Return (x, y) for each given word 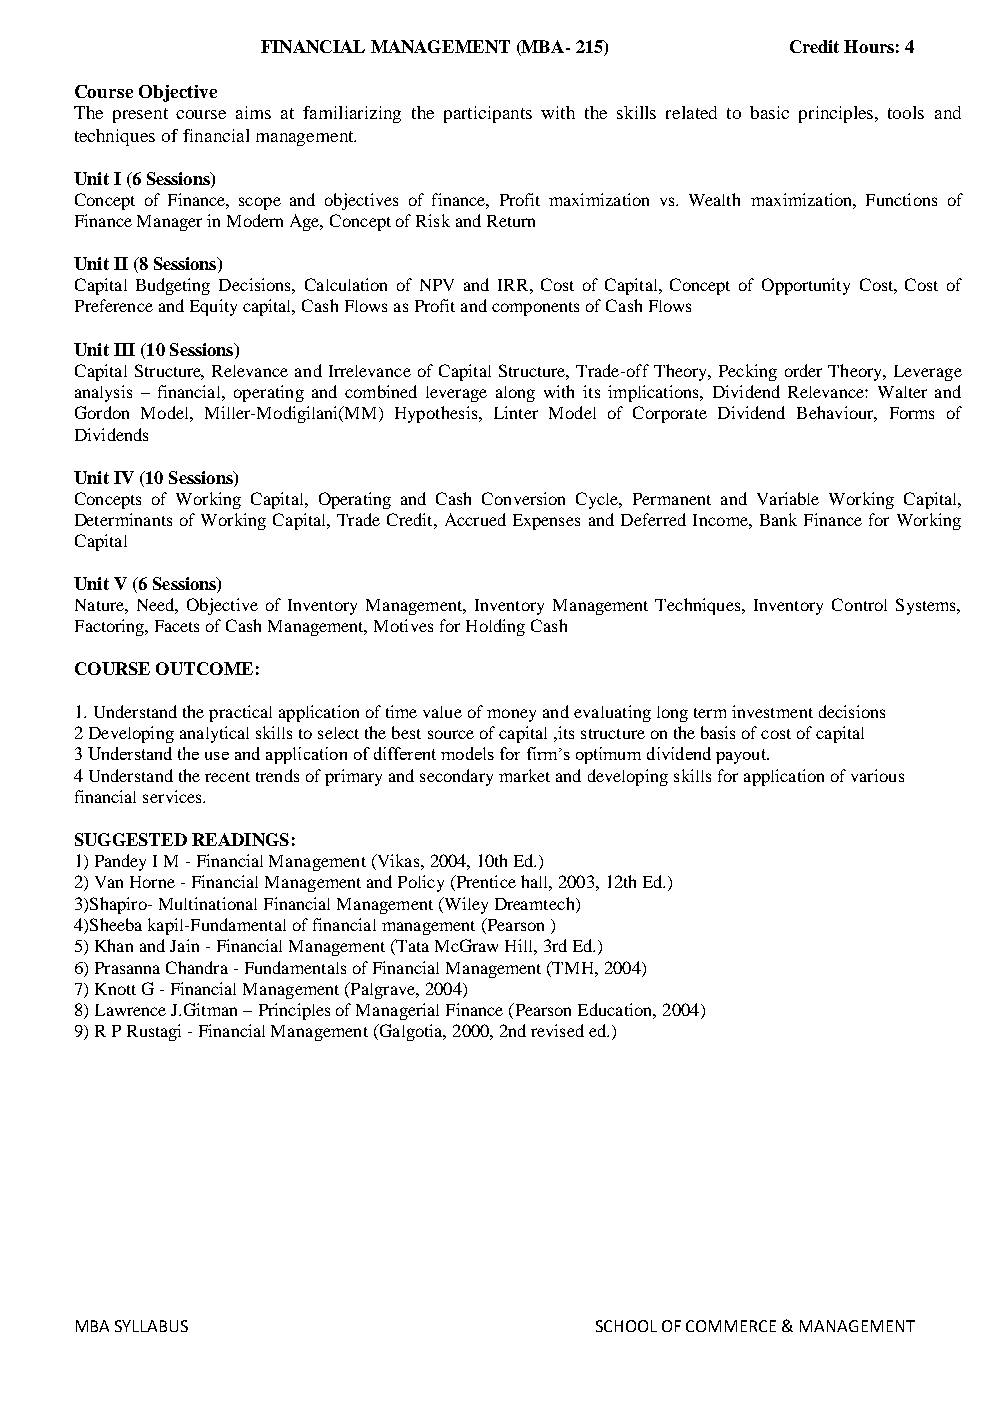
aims (253, 112)
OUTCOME (204, 668)
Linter (516, 412)
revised (557, 1030)
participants (488, 114)
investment (772, 711)
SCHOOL (626, 1326)
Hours (869, 46)
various (877, 775)
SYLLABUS (151, 1326)
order (803, 370)
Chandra (197, 967)
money (511, 715)
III (124, 349)
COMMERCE (731, 1326)
